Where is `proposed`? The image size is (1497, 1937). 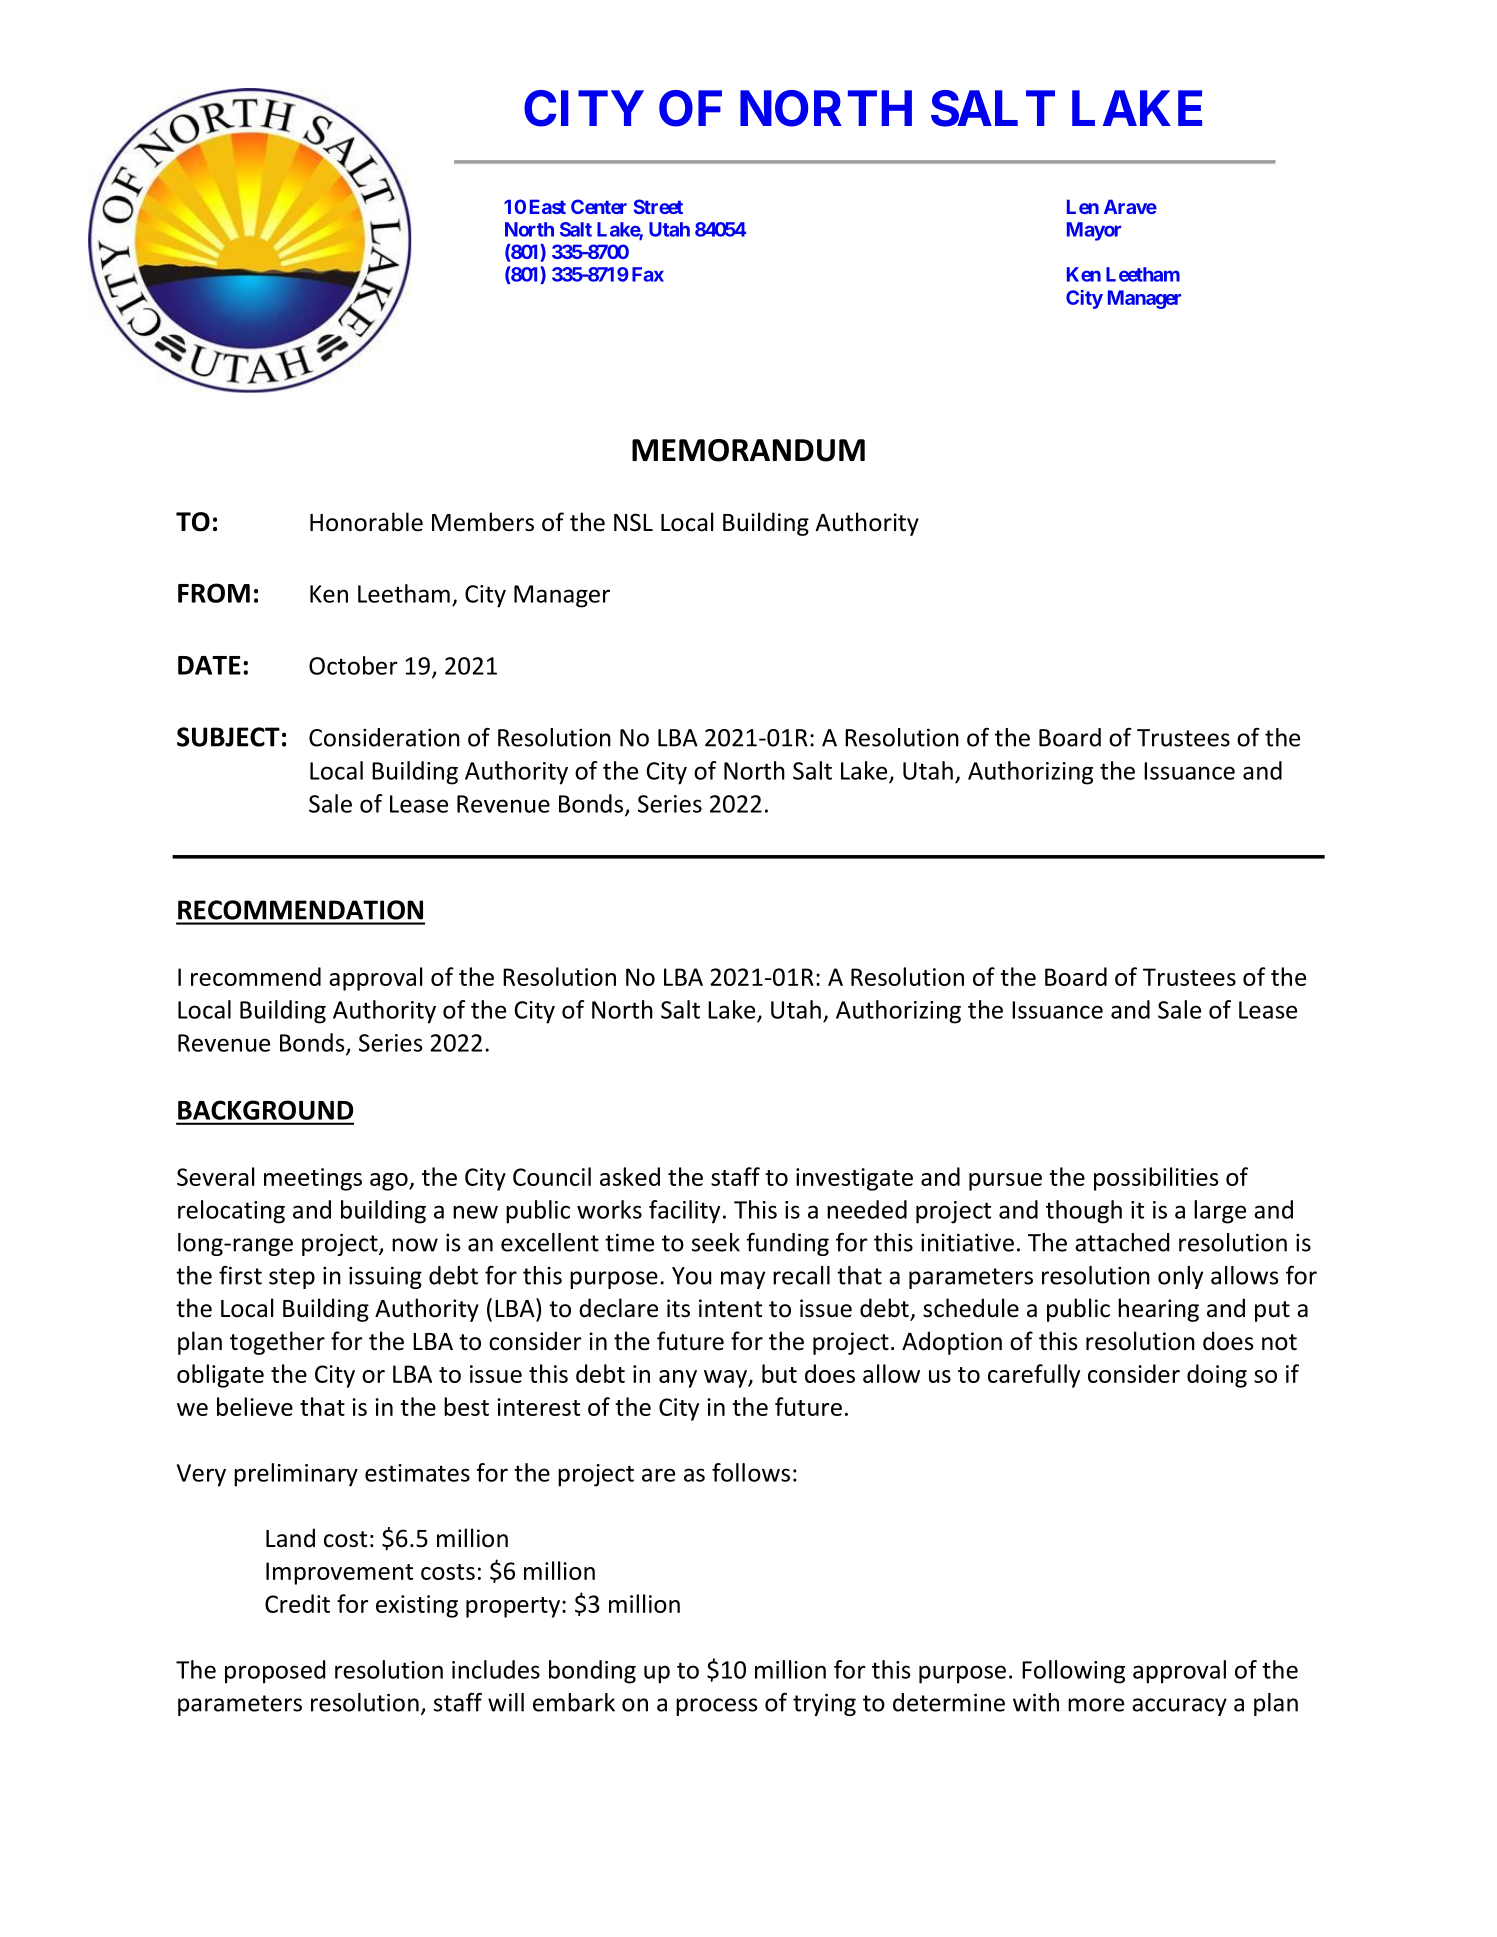
proposed is located at coordinates (275, 1672).
